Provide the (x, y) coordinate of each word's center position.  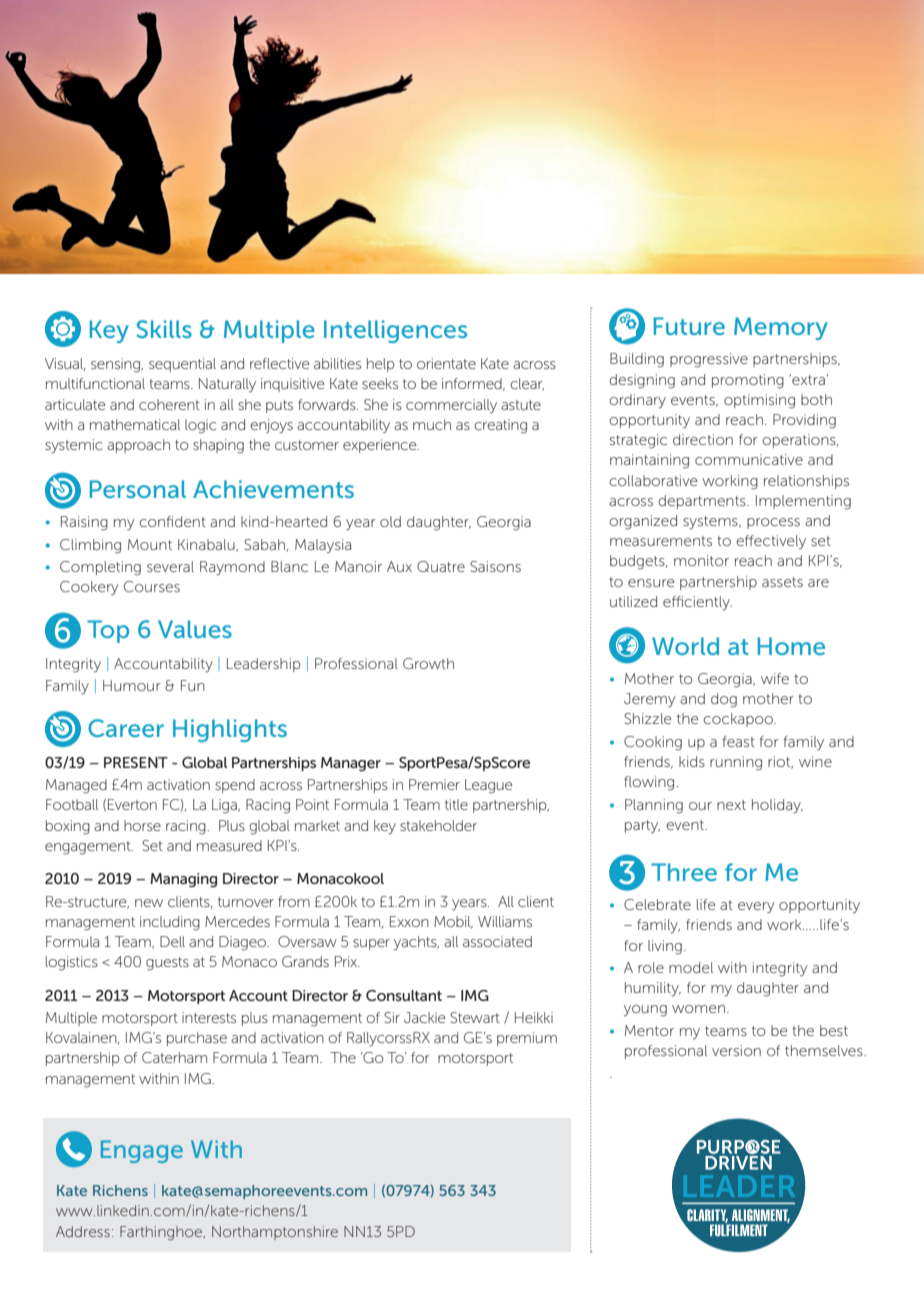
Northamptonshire (275, 1233)
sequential (182, 365)
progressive (709, 360)
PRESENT (136, 762)
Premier (434, 784)
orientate (446, 363)
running (736, 763)
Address (83, 1231)
